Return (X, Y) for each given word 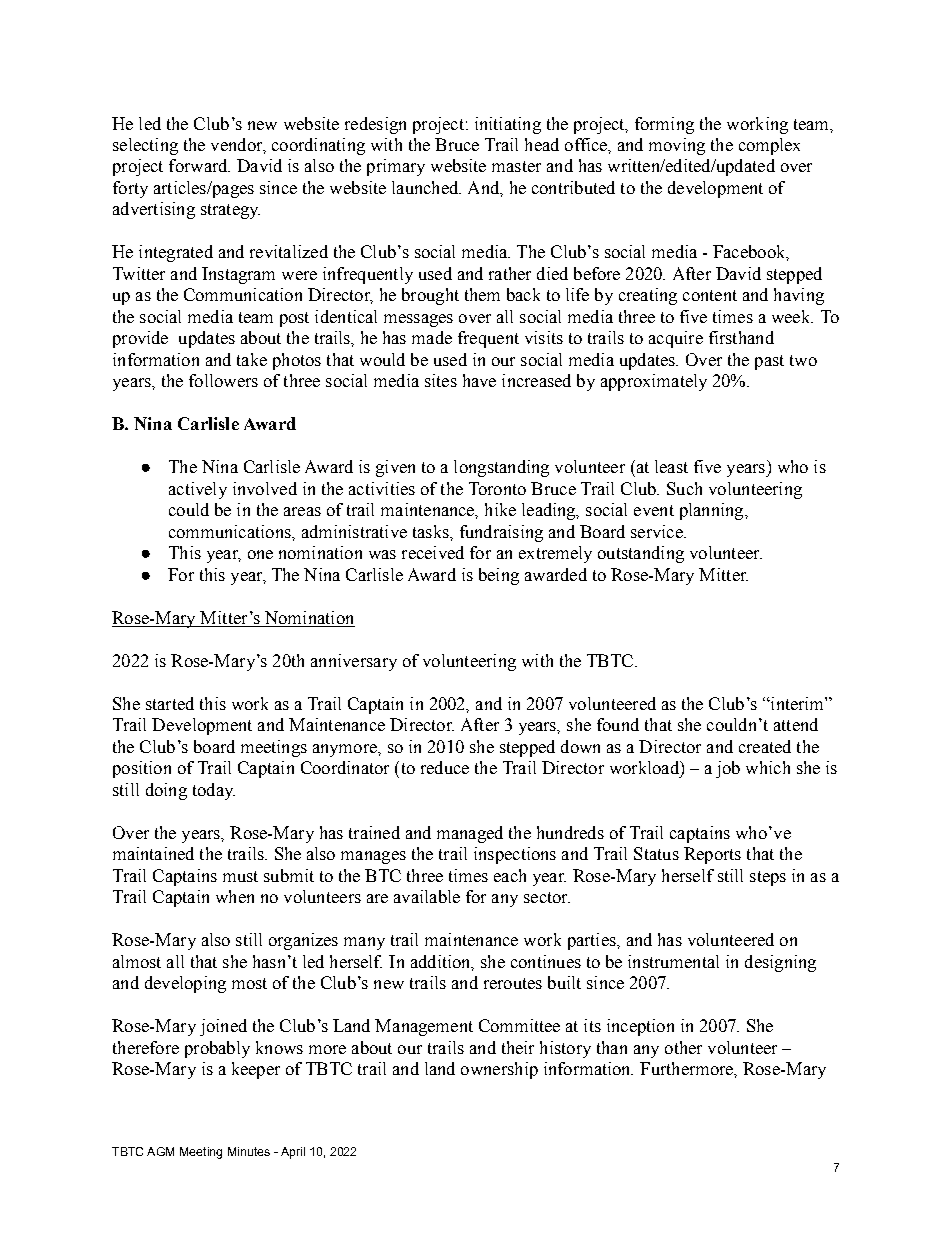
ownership (499, 1070)
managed (470, 834)
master (516, 166)
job (728, 769)
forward (199, 165)
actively (198, 490)
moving (677, 146)
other (683, 1047)
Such (684, 488)
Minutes (249, 1151)
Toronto (497, 488)
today (214, 791)
